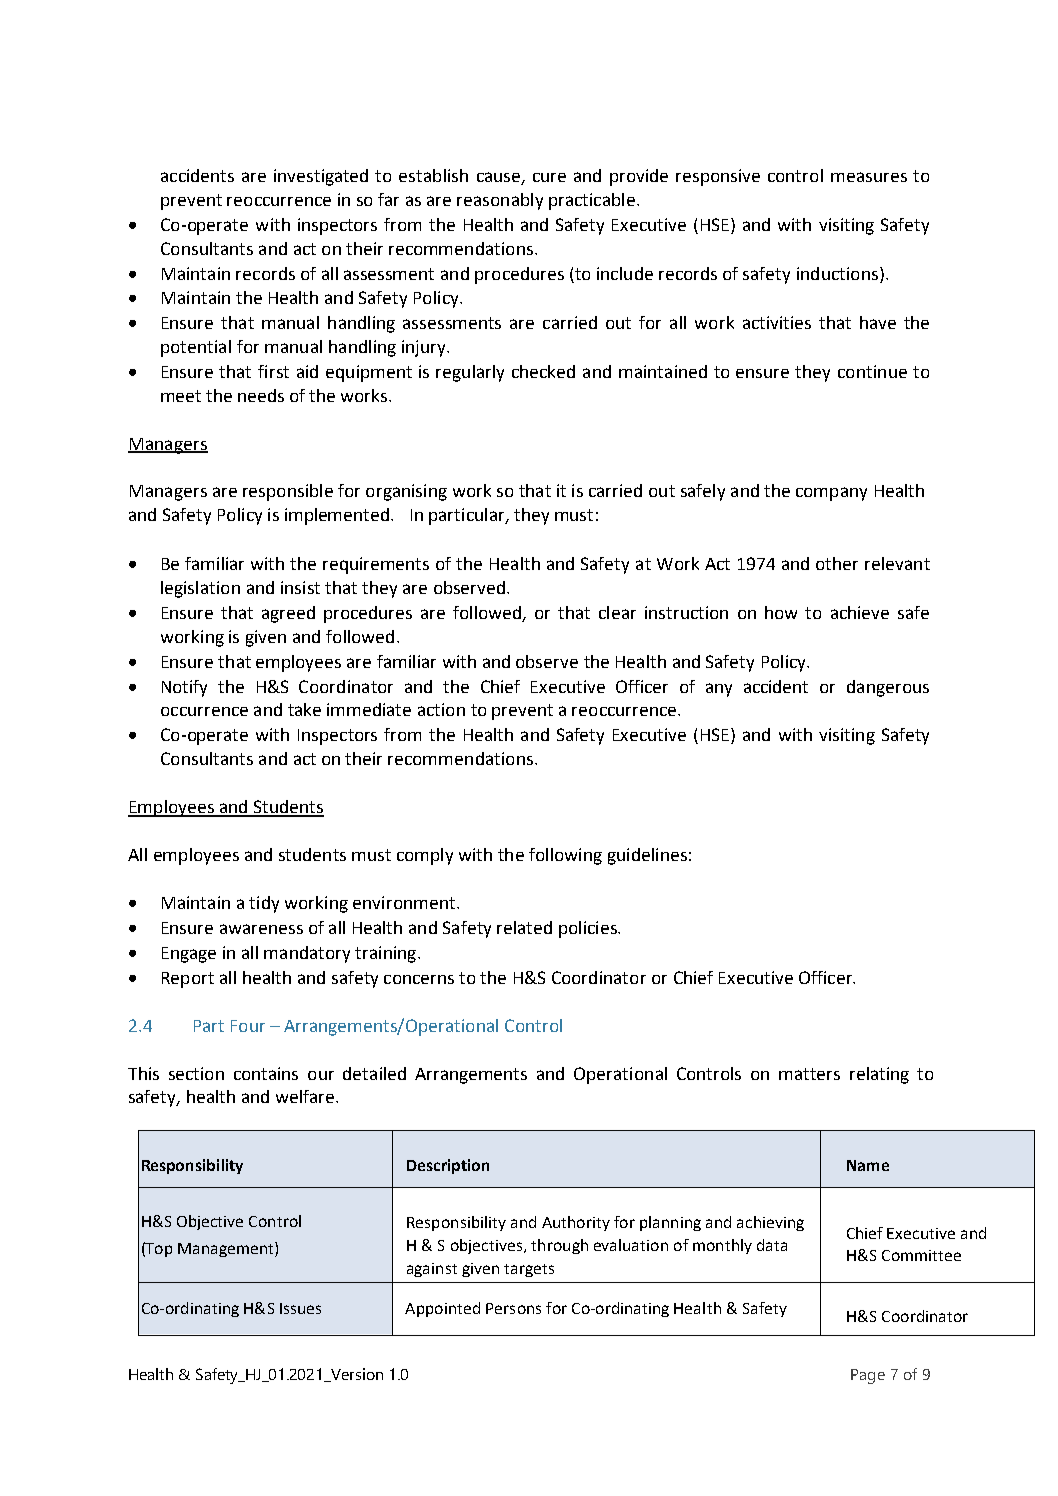 The image size is (1058, 1496). I want to click on take, so click(304, 709).
